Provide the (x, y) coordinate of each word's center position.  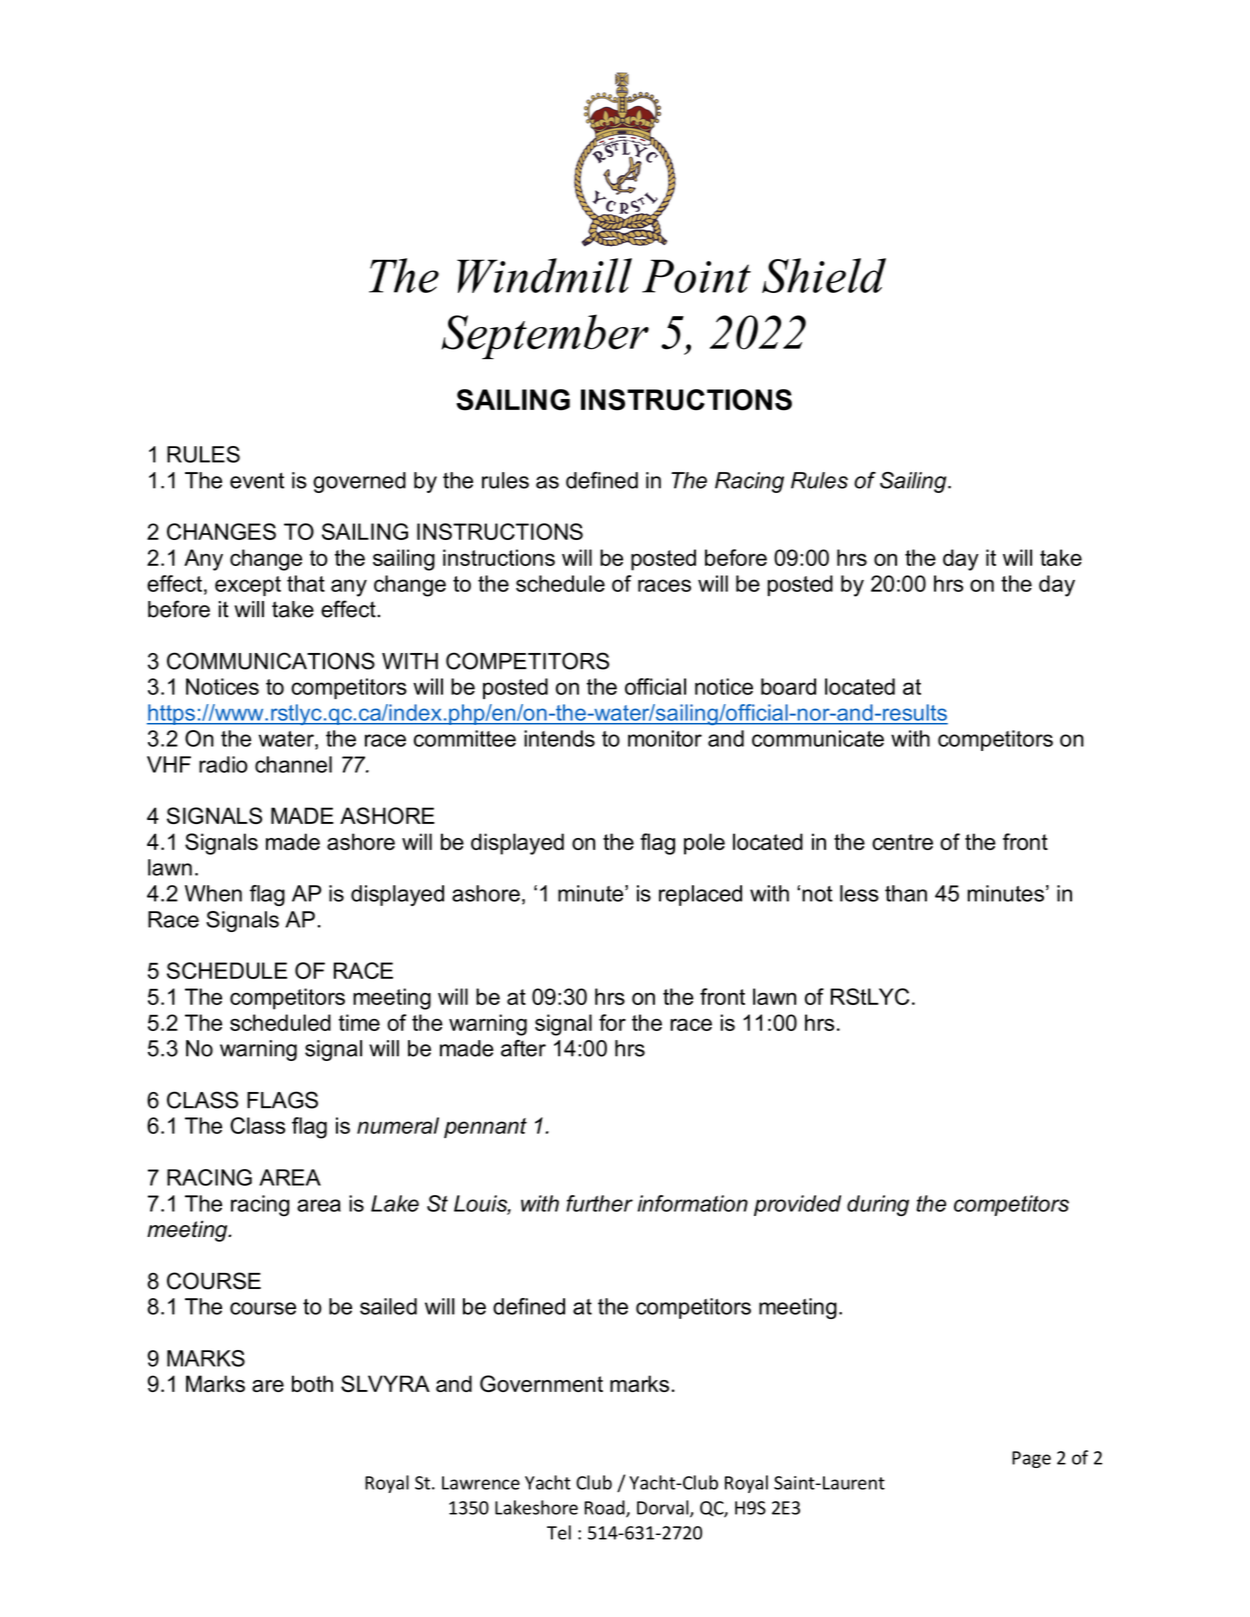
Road (606, 1508)
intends (559, 738)
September (545, 336)
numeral (398, 1125)
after (523, 1048)
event (257, 480)
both (312, 1383)
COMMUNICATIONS (271, 661)
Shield (824, 275)
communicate (818, 738)
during (878, 1205)
